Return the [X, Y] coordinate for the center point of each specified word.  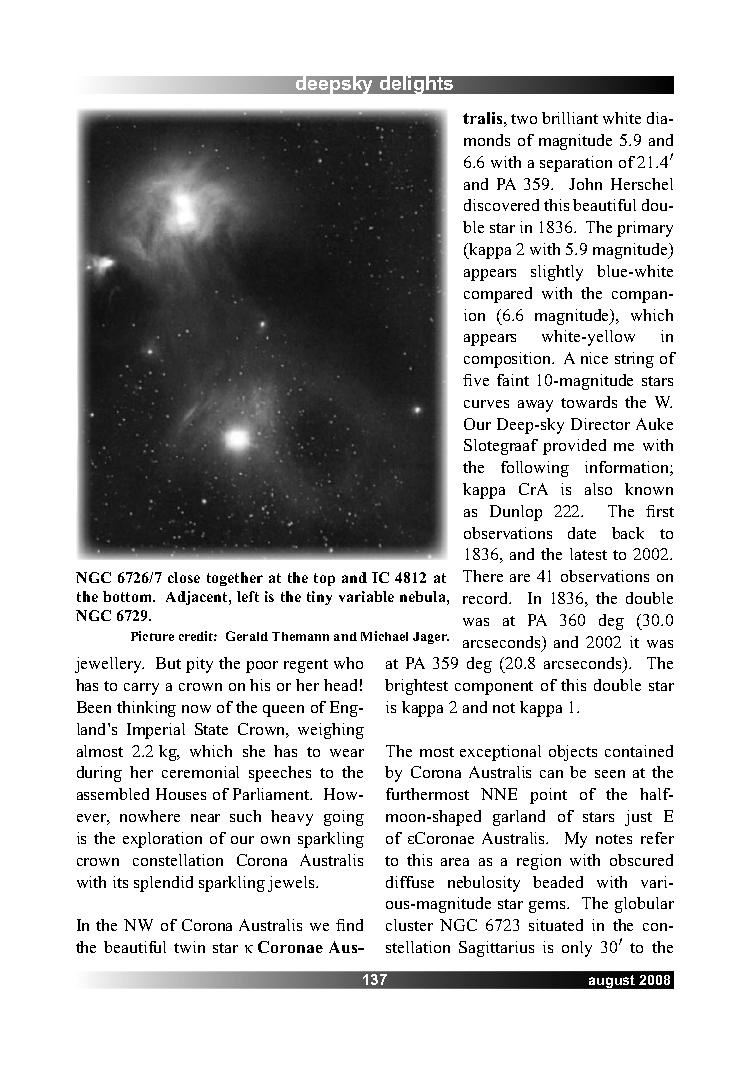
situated [556, 925]
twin [189, 947]
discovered [501, 205]
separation [576, 164]
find [349, 925]
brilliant [570, 118]
